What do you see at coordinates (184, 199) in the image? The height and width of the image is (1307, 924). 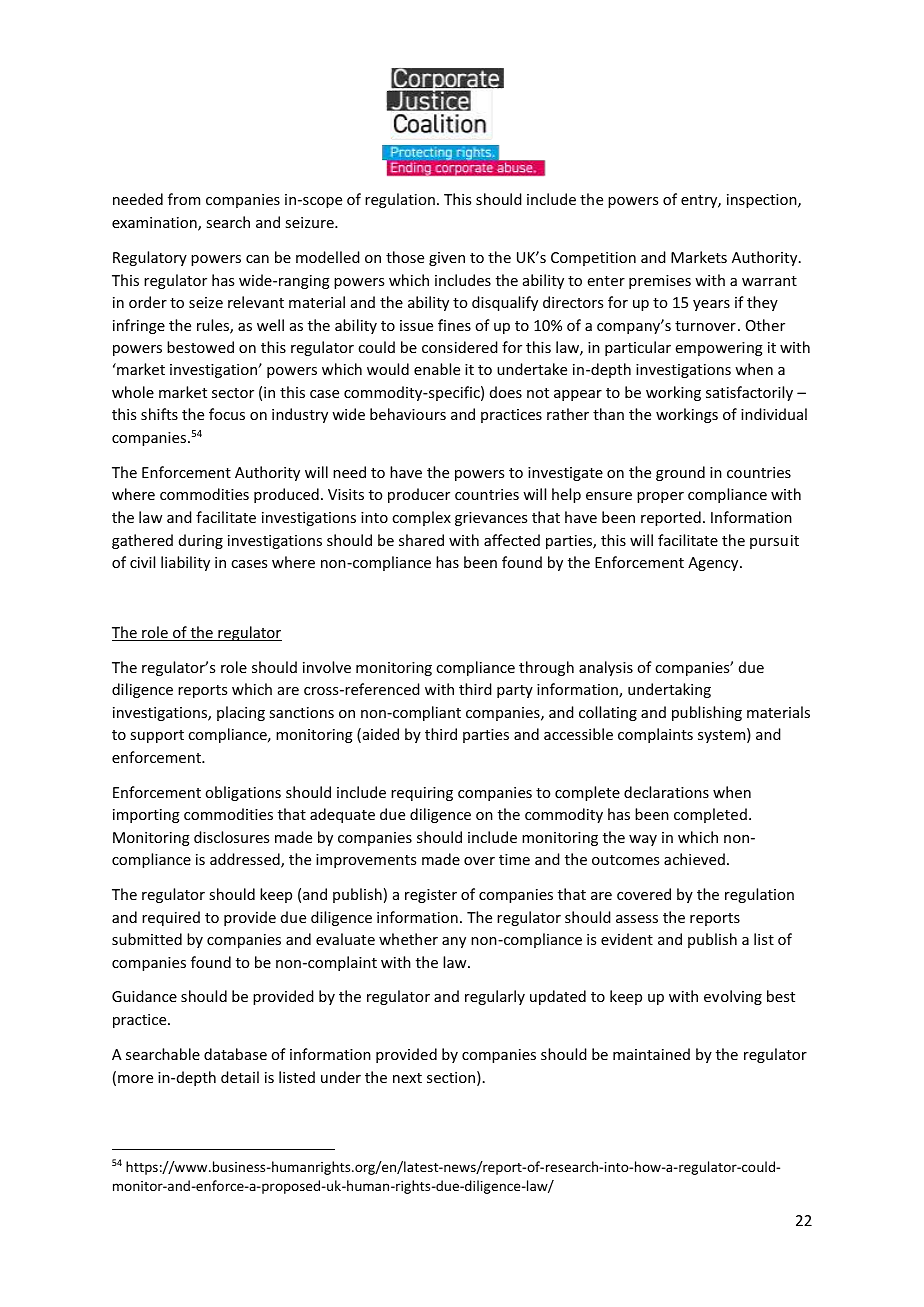 I see `from` at bounding box center [184, 199].
